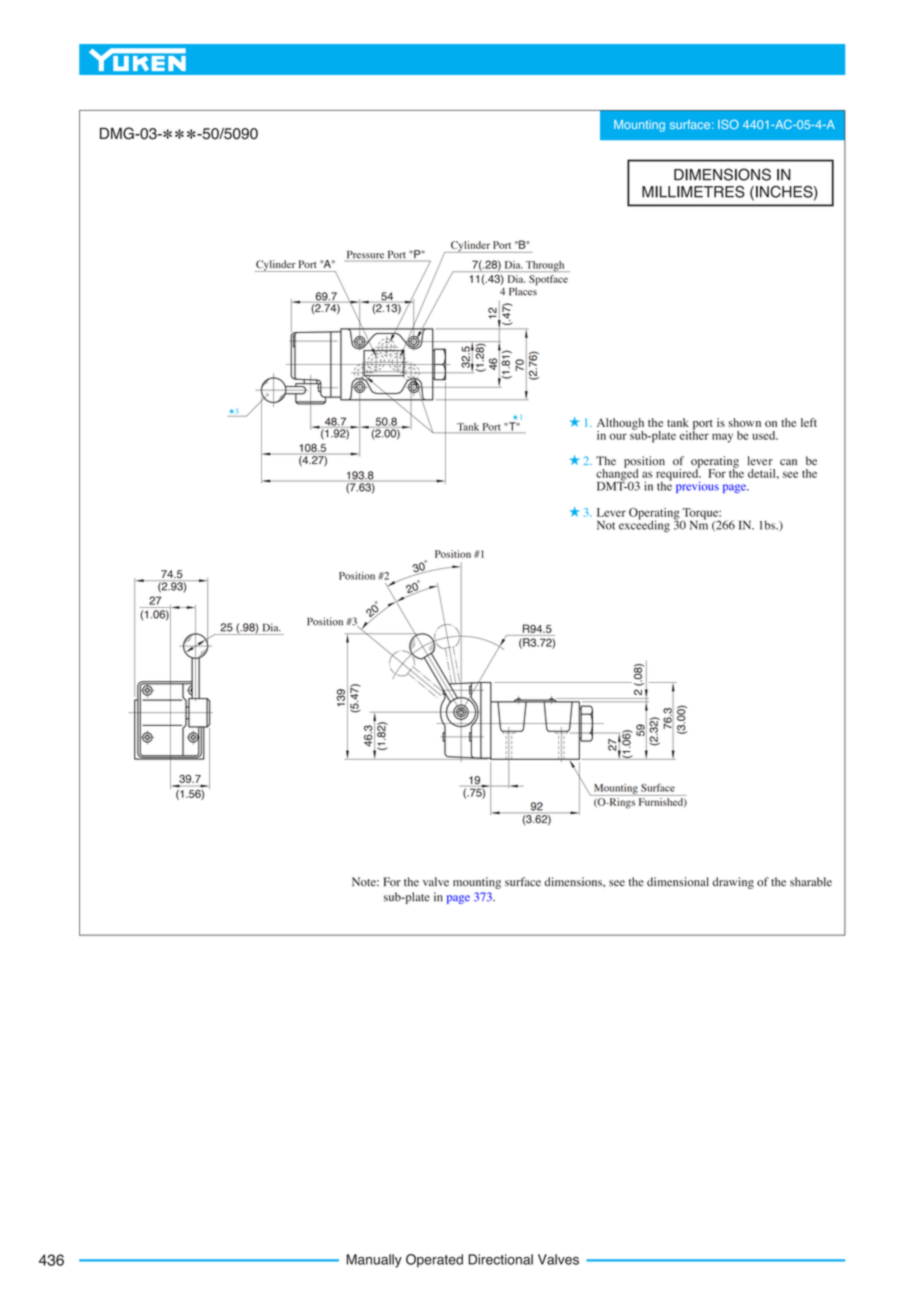 The image size is (924, 1308). Describe the element at coordinates (644, 525) in the screenshot. I see `exceeding` at that location.
